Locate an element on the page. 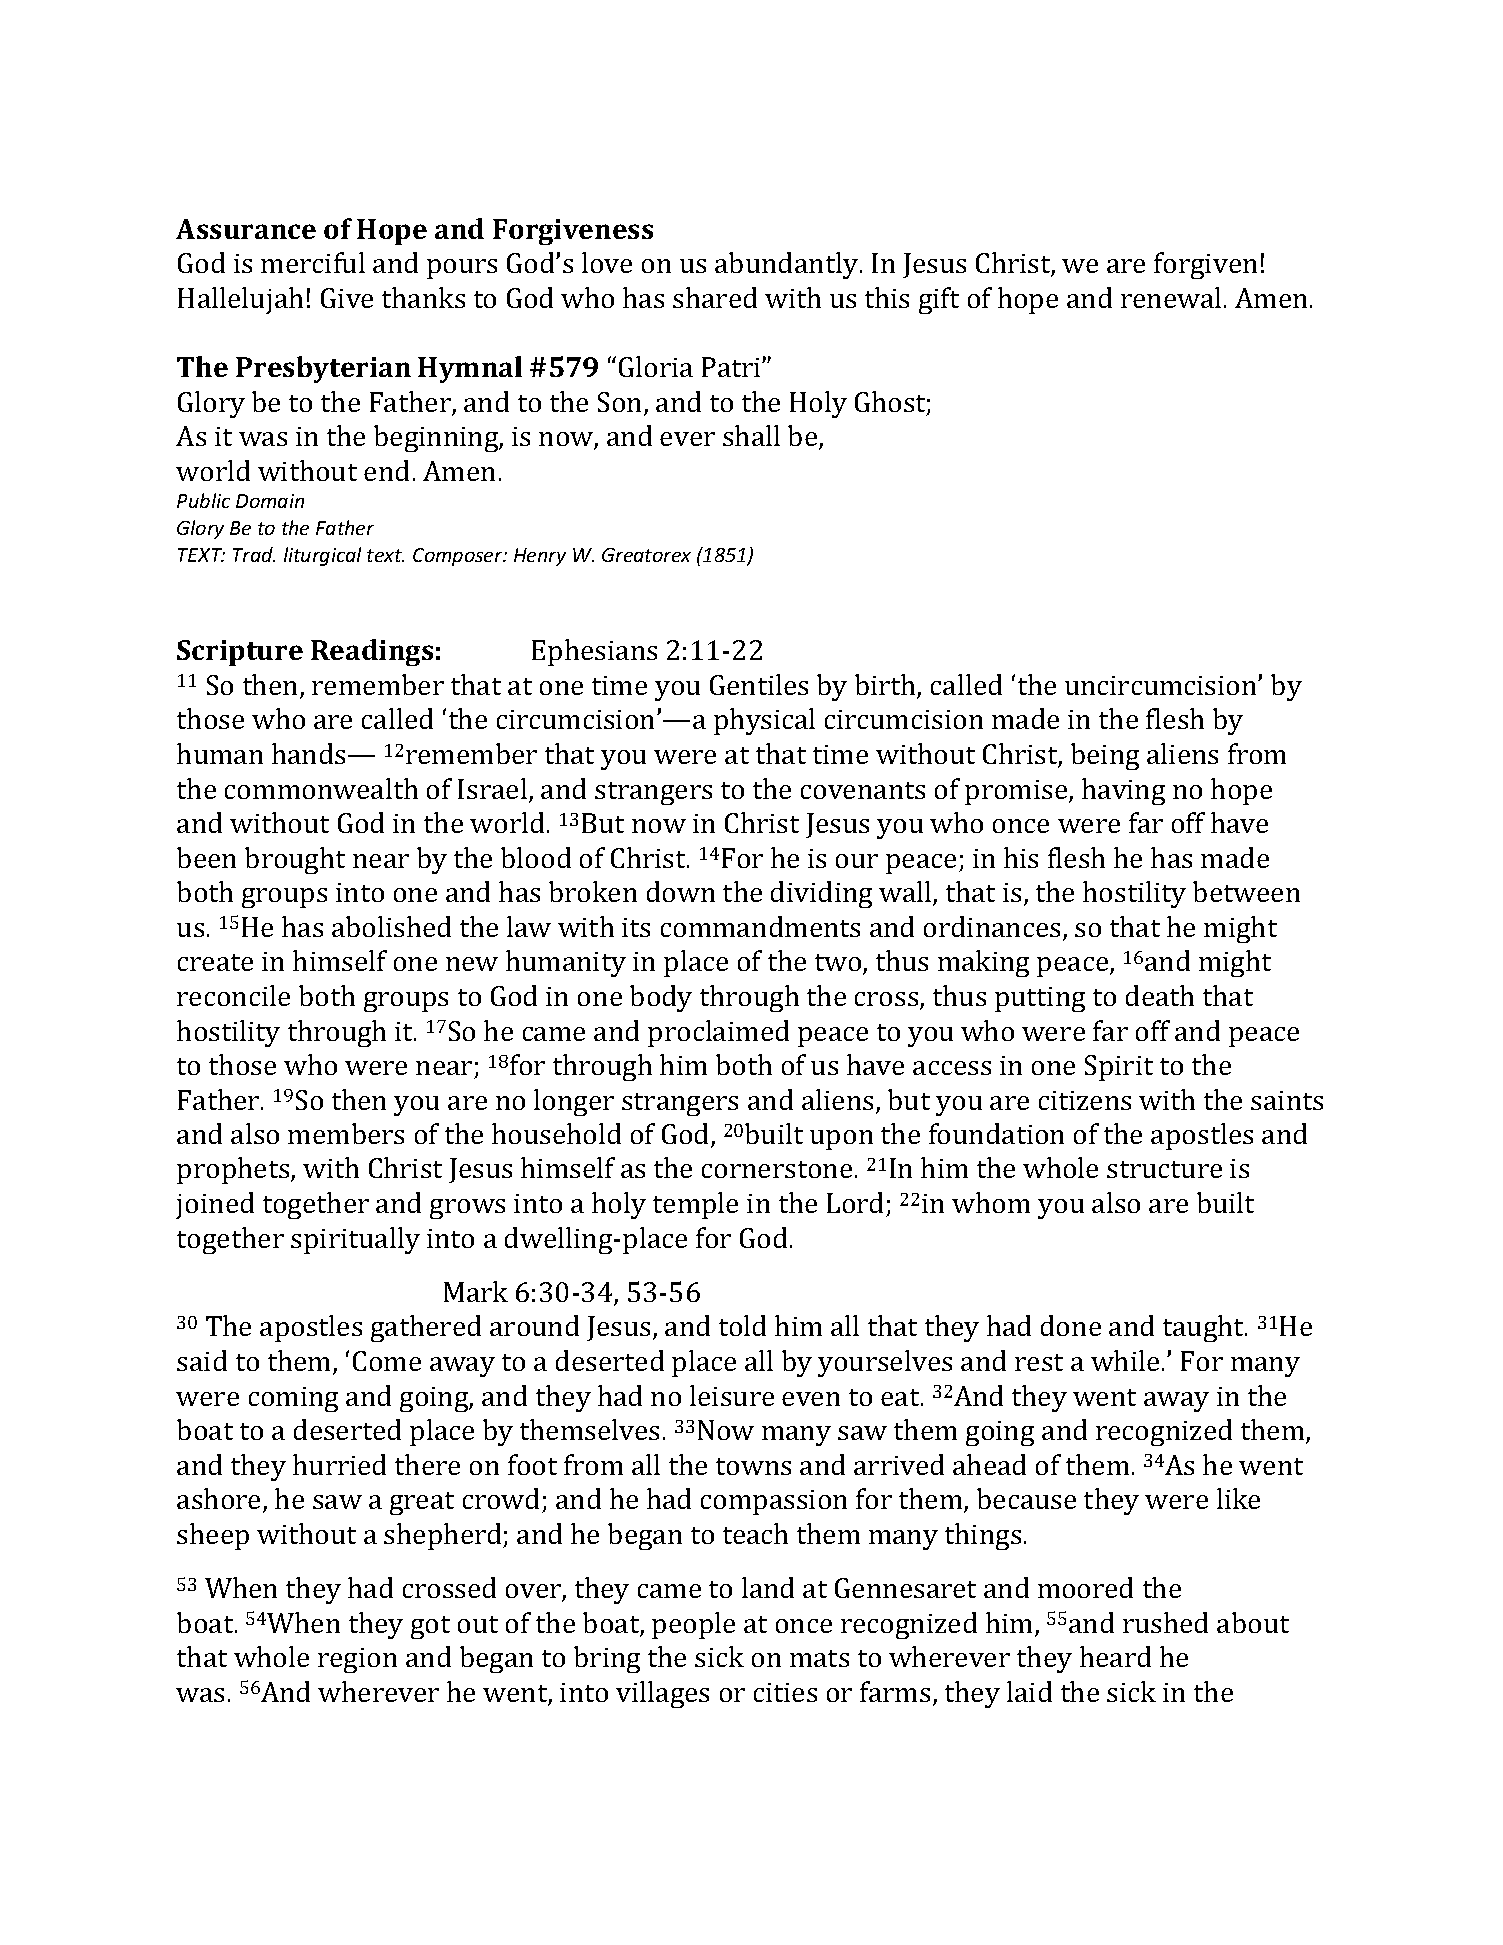 The image size is (1503, 1945). people is located at coordinates (693, 1625).
